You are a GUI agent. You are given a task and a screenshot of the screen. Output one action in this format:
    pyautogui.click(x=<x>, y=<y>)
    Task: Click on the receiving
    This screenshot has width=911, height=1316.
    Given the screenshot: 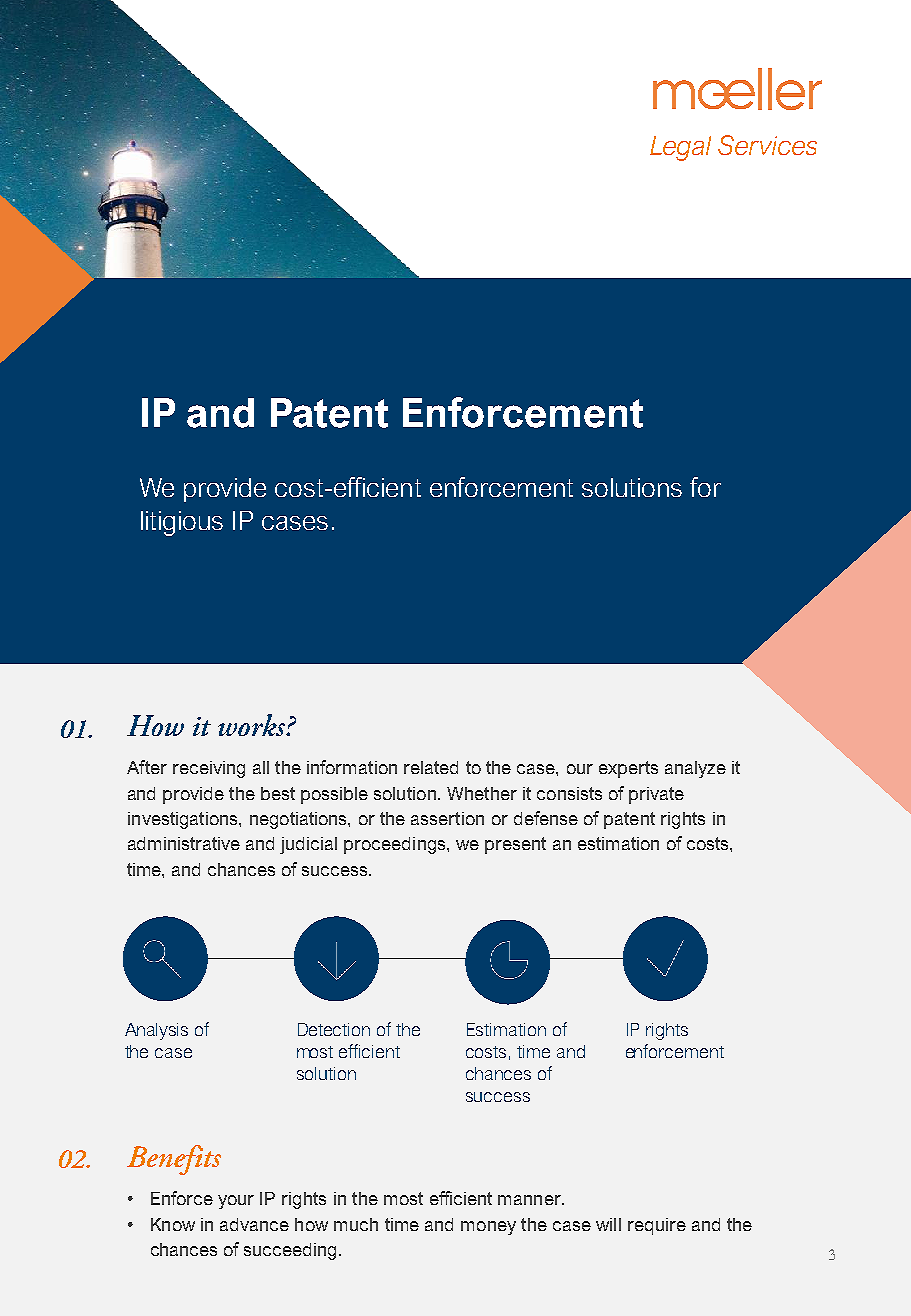 What is the action you would take?
    pyautogui.click(x=209, y=769)
